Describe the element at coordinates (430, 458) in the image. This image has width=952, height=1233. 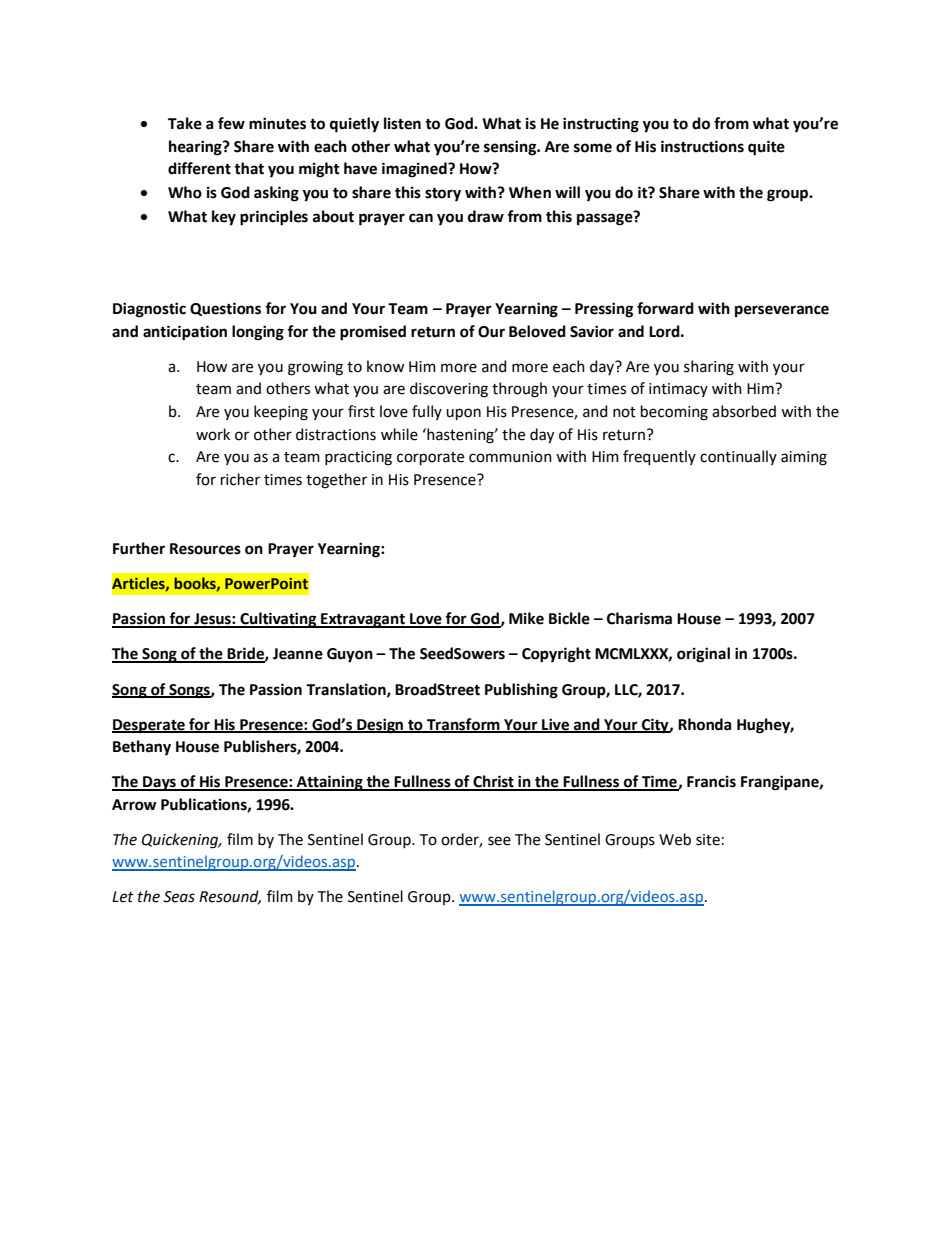
I see `corporate` at that location.
